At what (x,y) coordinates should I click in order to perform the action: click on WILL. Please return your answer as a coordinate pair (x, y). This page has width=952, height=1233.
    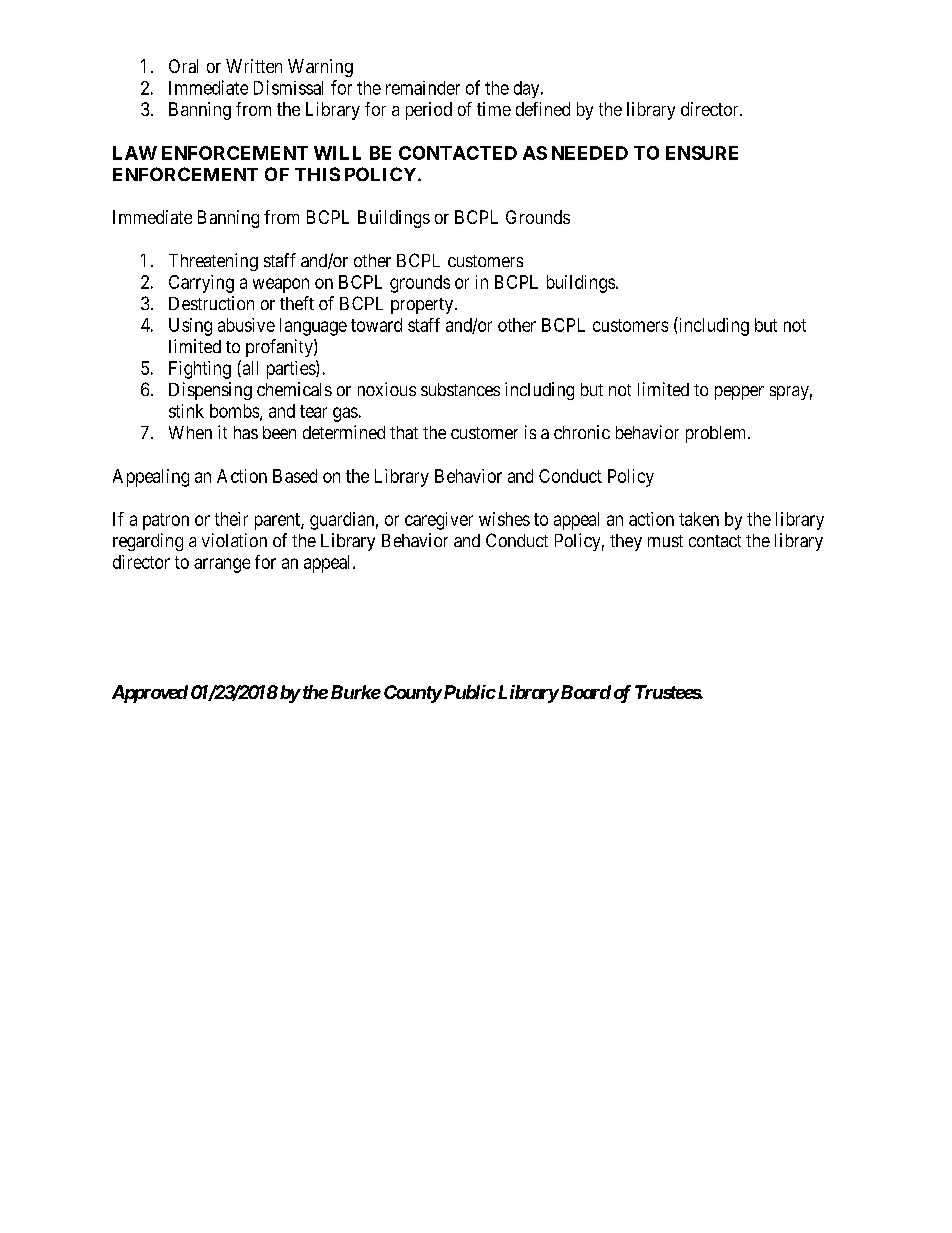
    Looking at the image, I should click on (337, 153).
